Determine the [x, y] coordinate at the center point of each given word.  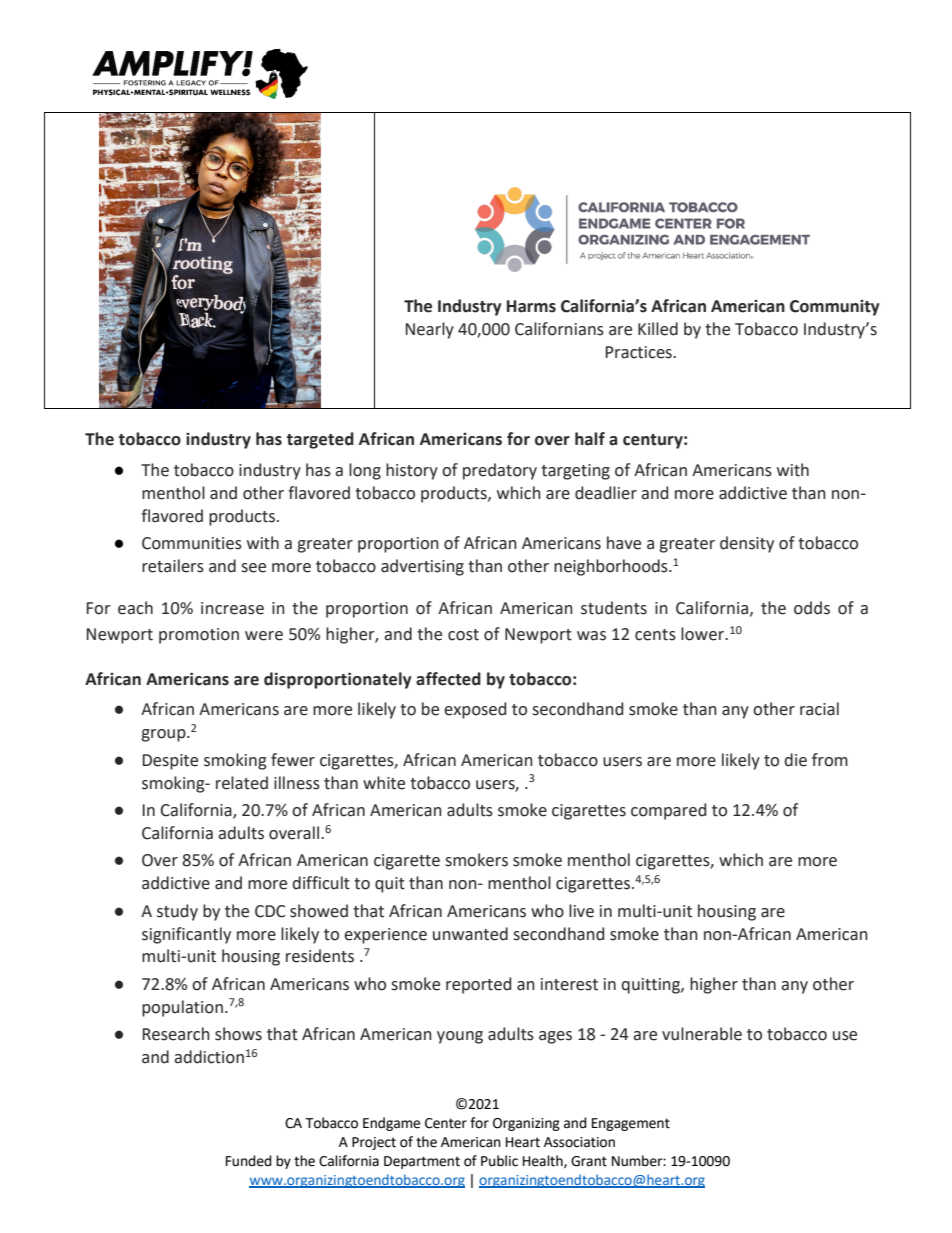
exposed [475, 710]
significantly [186, 935]
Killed [658, 329]
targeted [320, 440]
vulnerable [702, 1034]
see [253, 568]
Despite [170, 762]
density [747, 544]
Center [446, 1123]
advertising [422, 567]
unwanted [470, 934]
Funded [249, 1161]
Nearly [430, 330]
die [796, 760]
